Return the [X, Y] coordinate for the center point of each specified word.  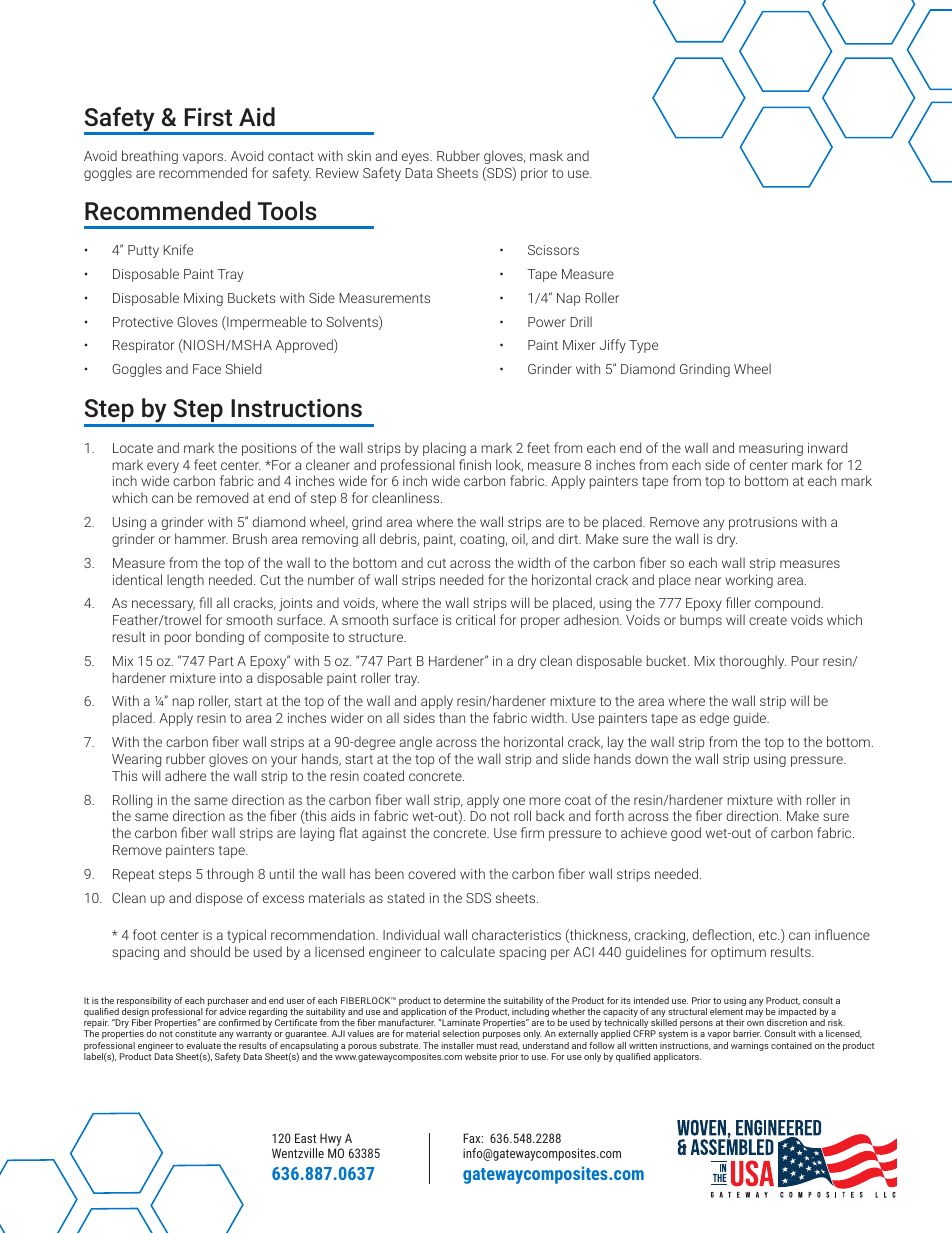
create [768, 620]
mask [546, 155]
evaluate [203, 1045]
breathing [150, 157]
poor [178, 639]
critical [475, 619]
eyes [416, 158]
